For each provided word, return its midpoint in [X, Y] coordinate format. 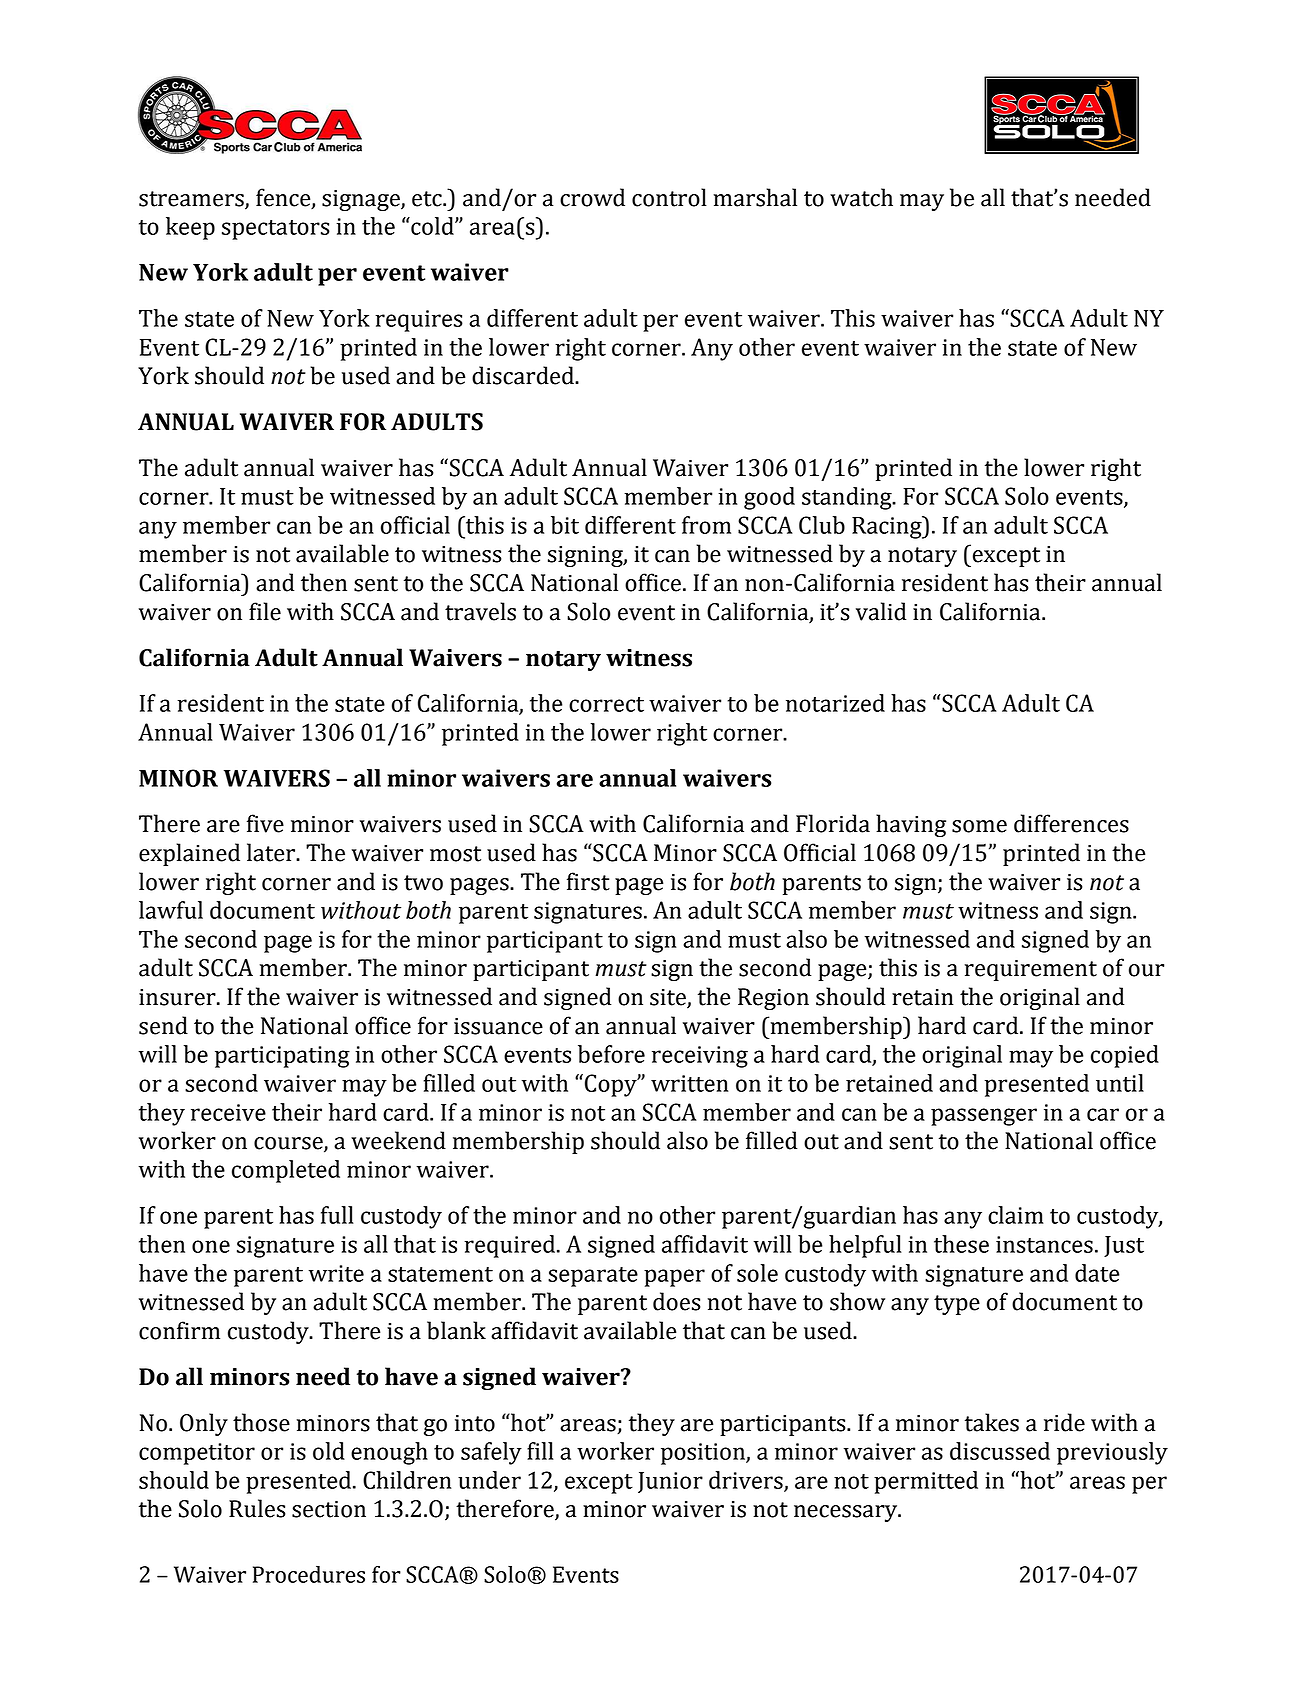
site [669, 998]
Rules [257, 1508]
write [336, 1273]
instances [1044, 1244]
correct [606, 704]
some [979, 826]
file [265, 611]
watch [861, 197]
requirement [1031, 970]
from [706, 525]
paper [674, 1278]
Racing [888, 527]
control [669, 197]
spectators [276, 230]
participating [282, 1057]
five [265, 823]
